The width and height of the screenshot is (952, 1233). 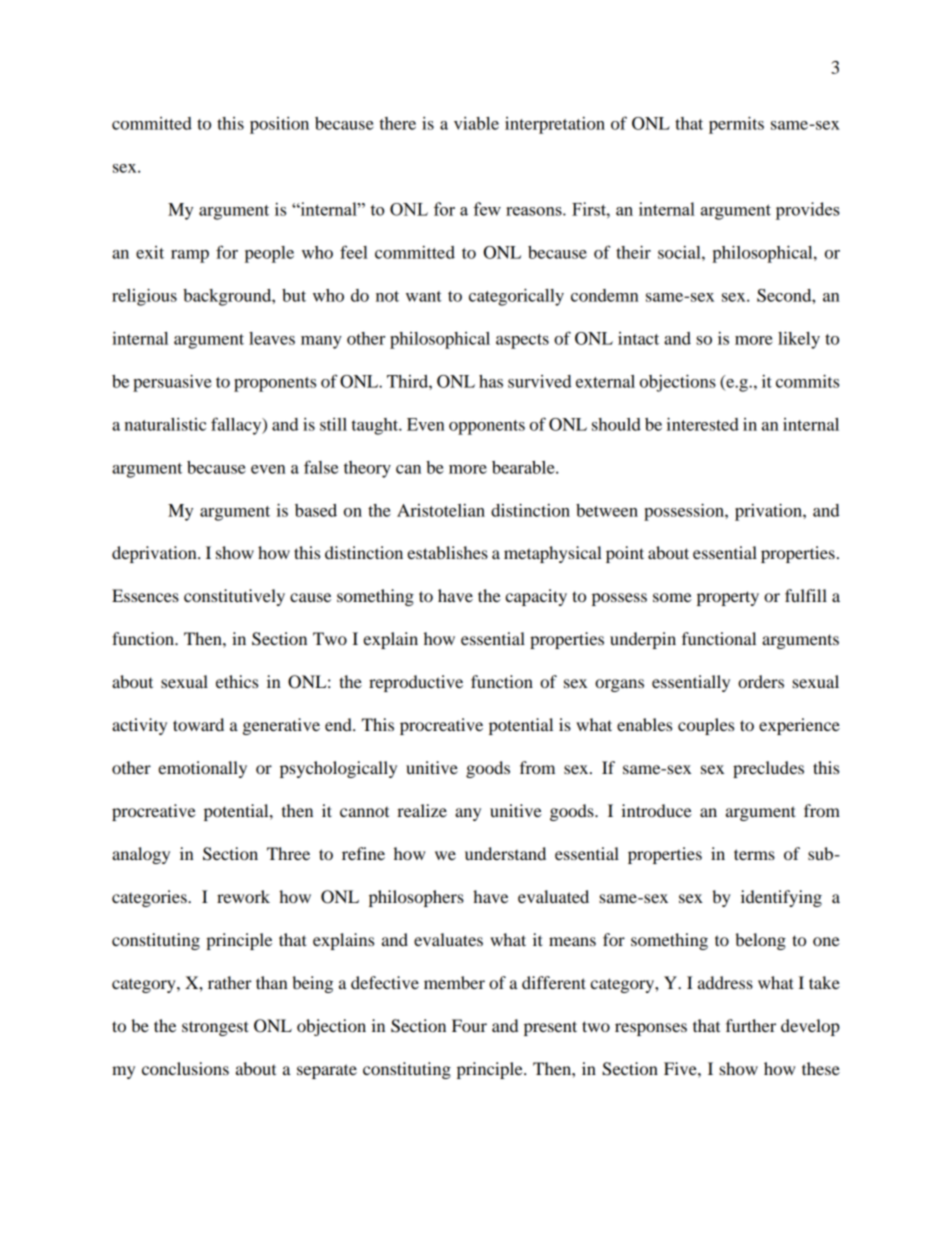 I want to click on position, so click(x=279, y=125).
